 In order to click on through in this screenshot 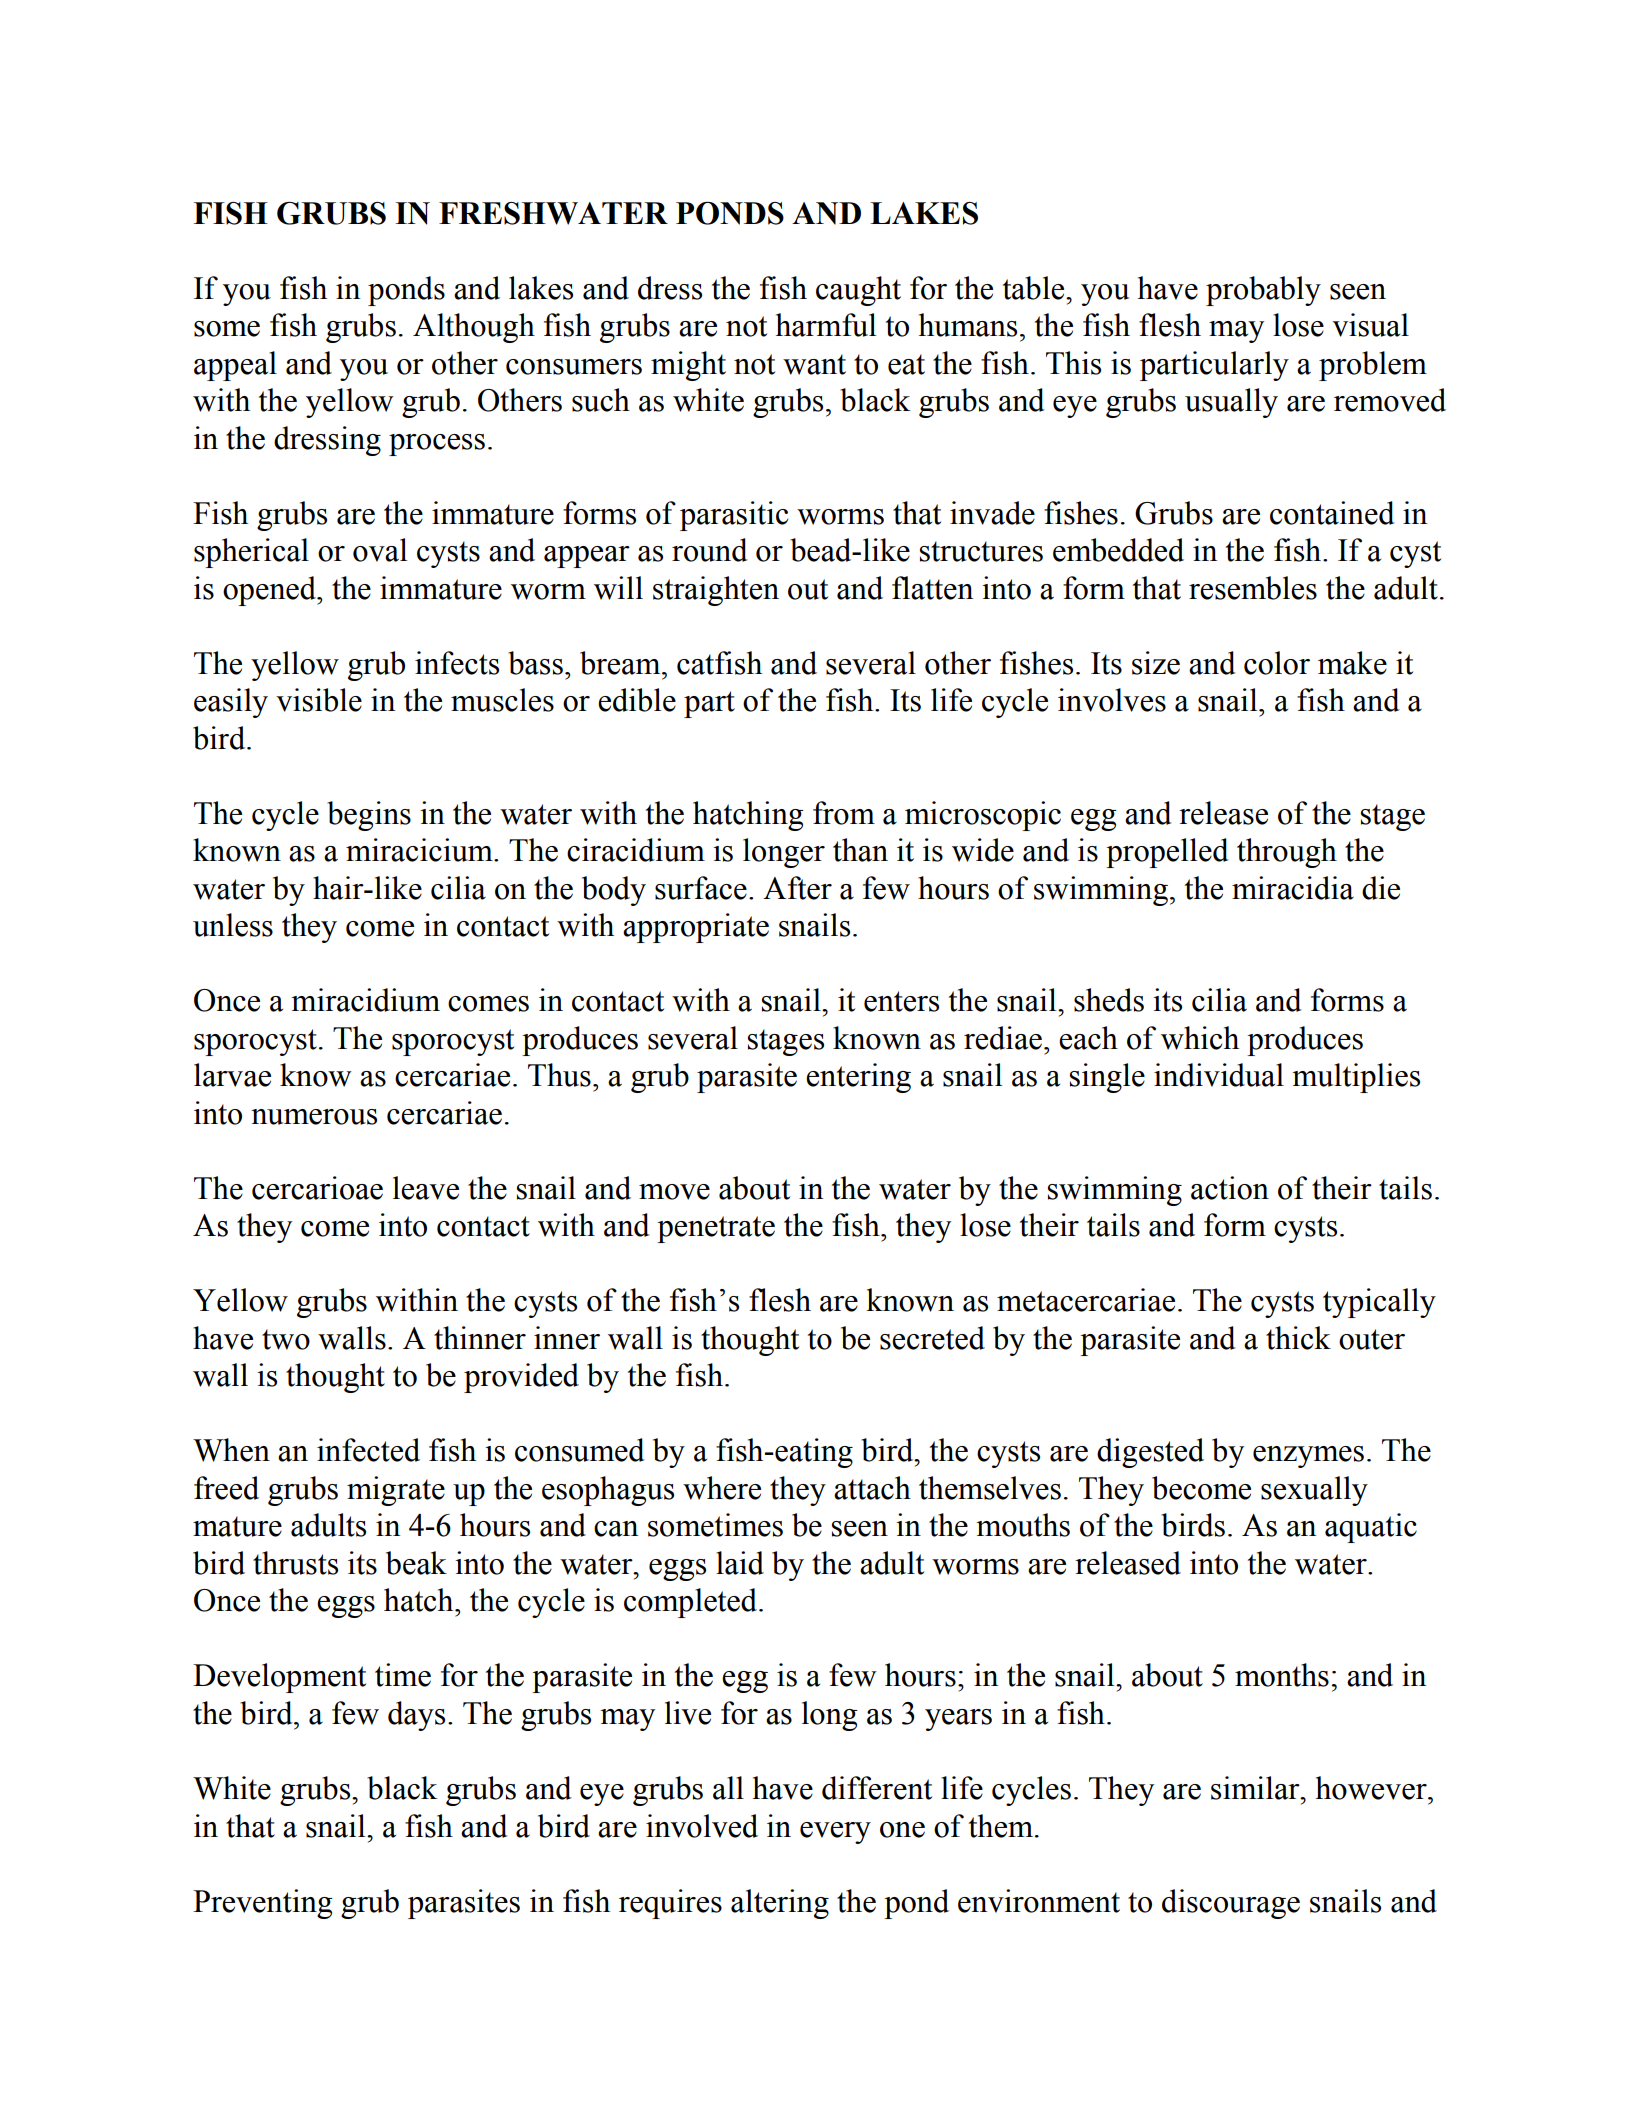, I will do `click(1287, 853)`.
